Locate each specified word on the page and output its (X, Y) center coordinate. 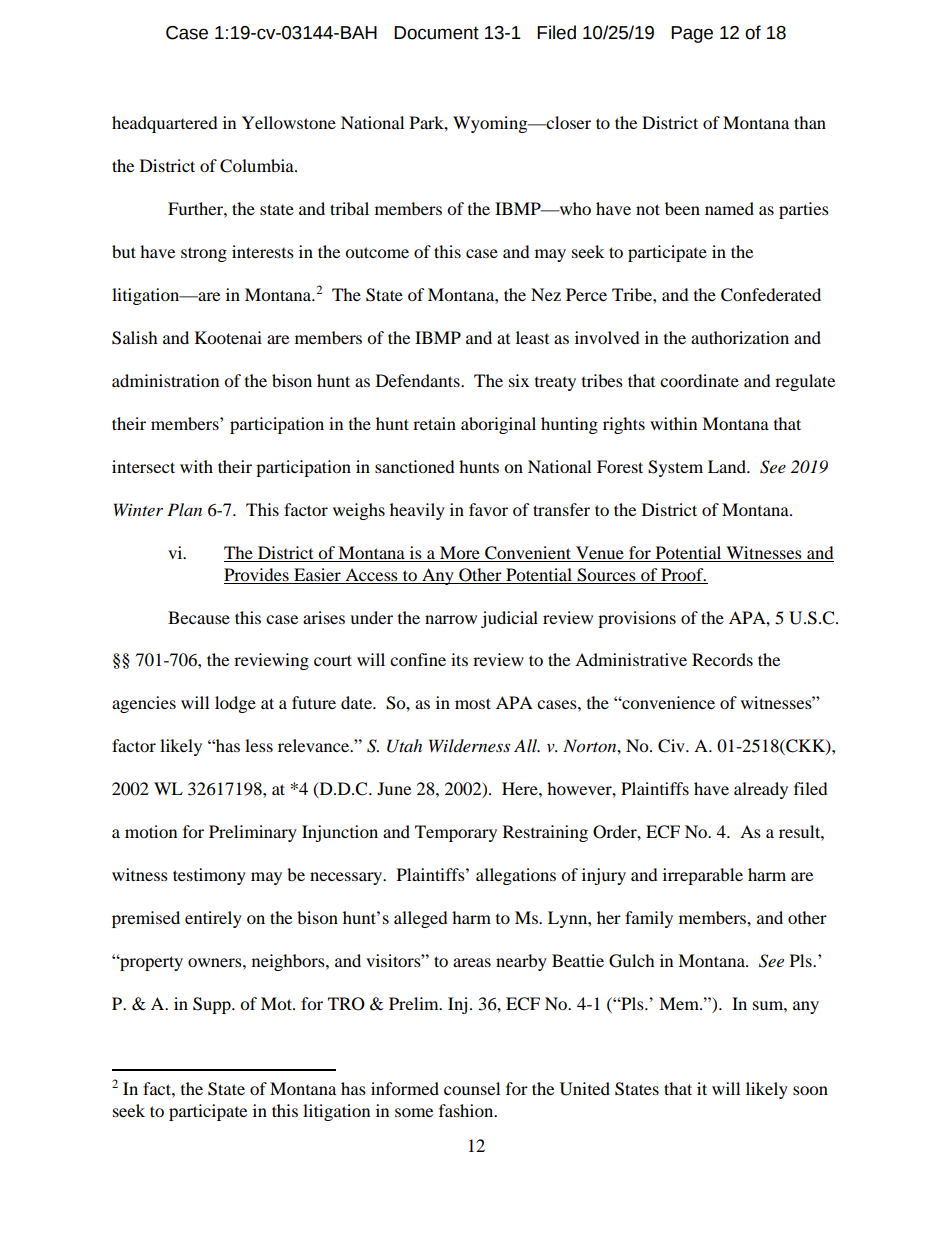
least (532, 337)
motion (151, 831)
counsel (472, 1088)
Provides (256, 574)
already (761, 790)
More (460, 554)
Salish (135, 338)
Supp (213, 1005)
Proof (683, 574)
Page (692, 34)
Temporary (456, 833)
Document (436, 33)
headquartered (165, 124)
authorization (740, 337)
